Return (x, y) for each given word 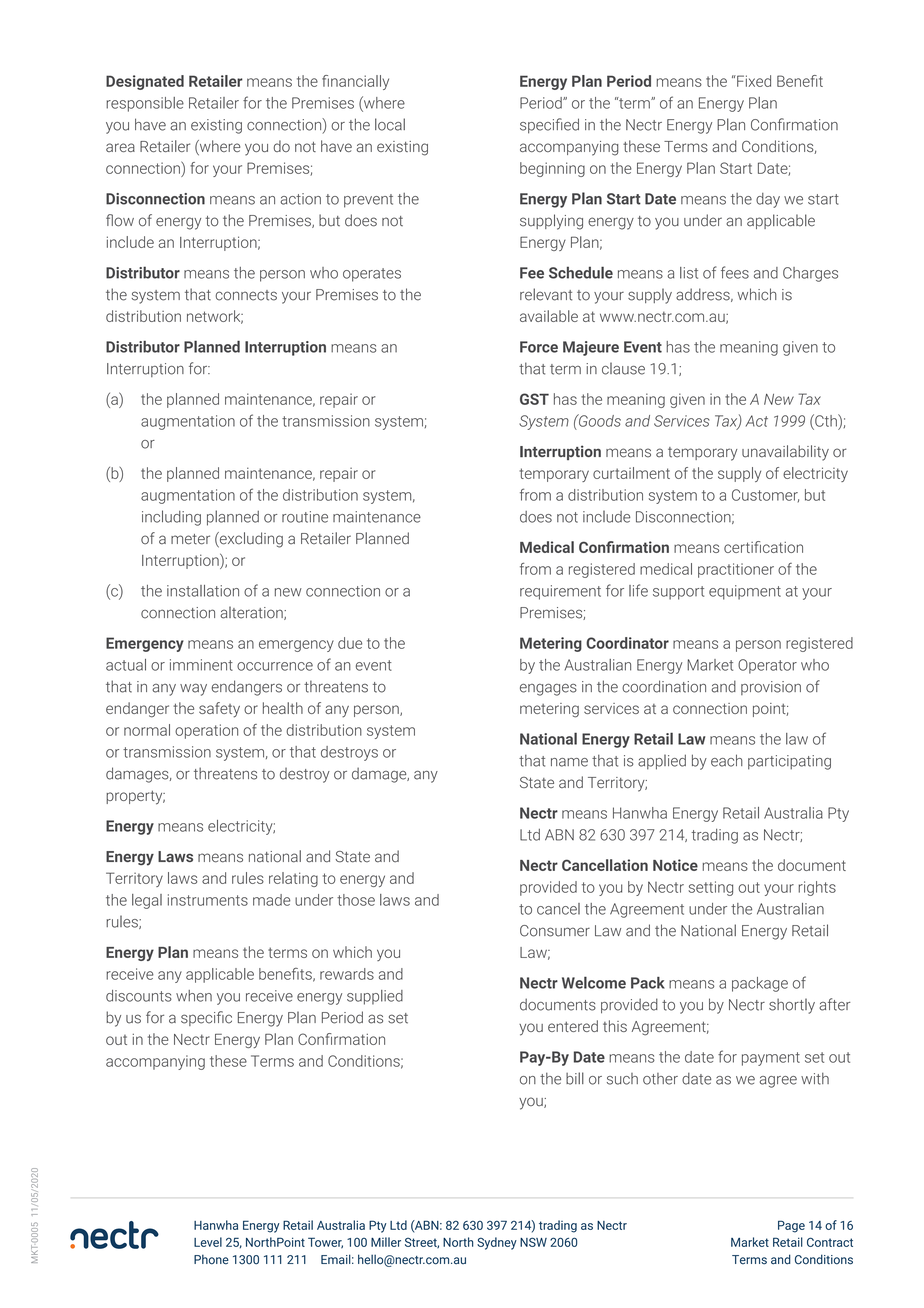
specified (549, 126)
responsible (145, 104)
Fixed (753, 81)
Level (208, 1242)
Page (791, 1226)
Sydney (497, 1243)
